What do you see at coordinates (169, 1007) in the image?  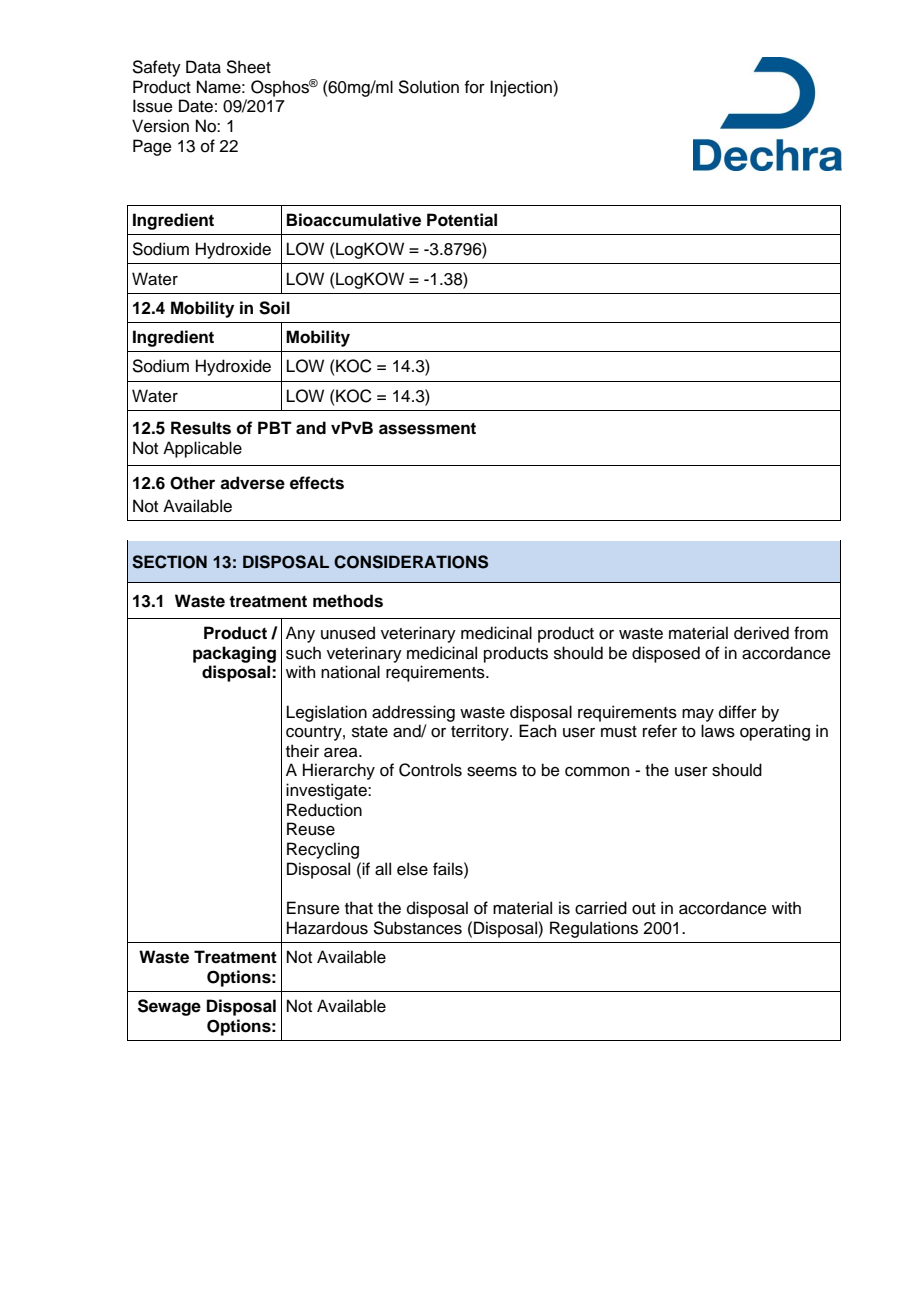 I see `Sewage` at bounding box center [169, 1007].
